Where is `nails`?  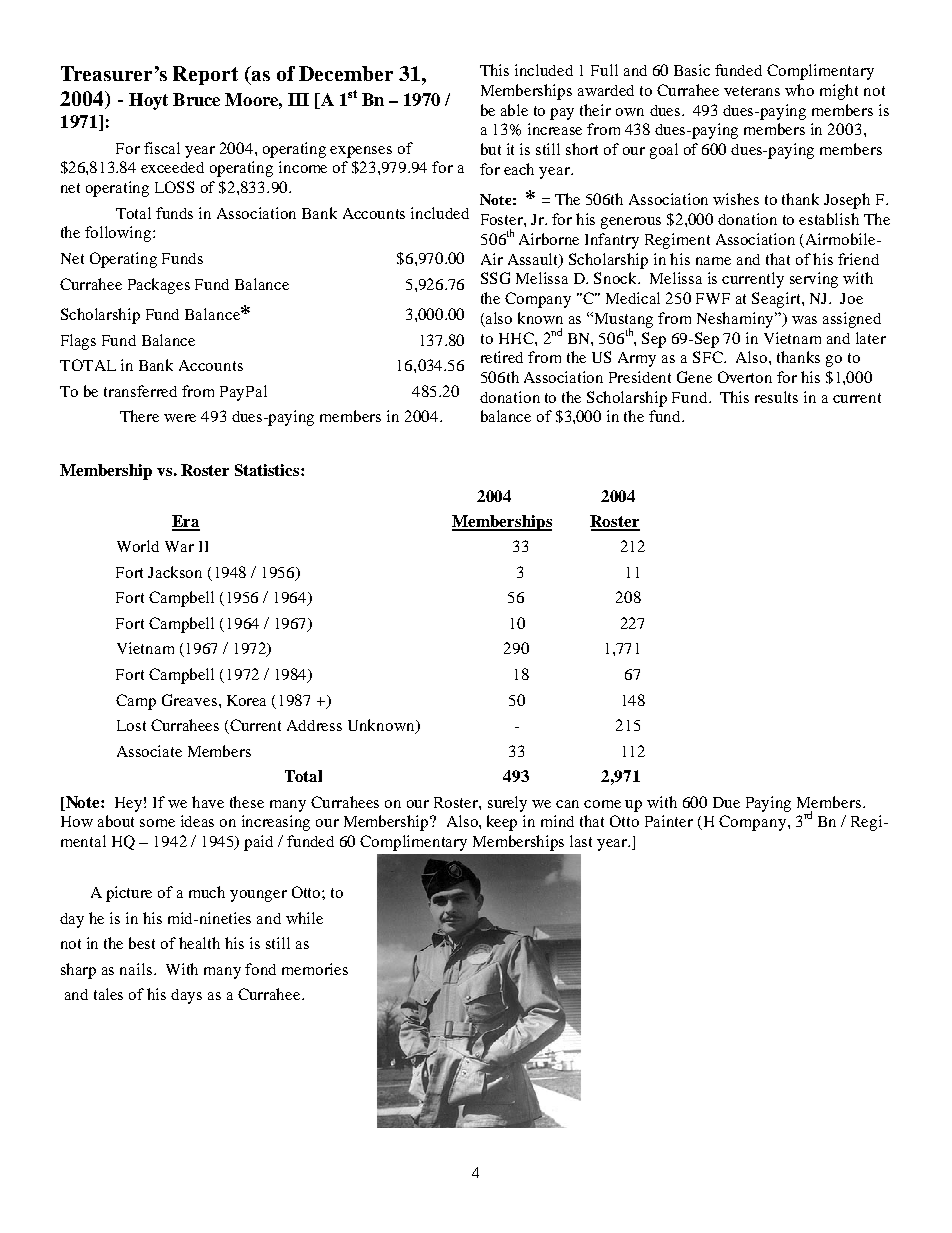 nails is located at coordinates (137, 969).
